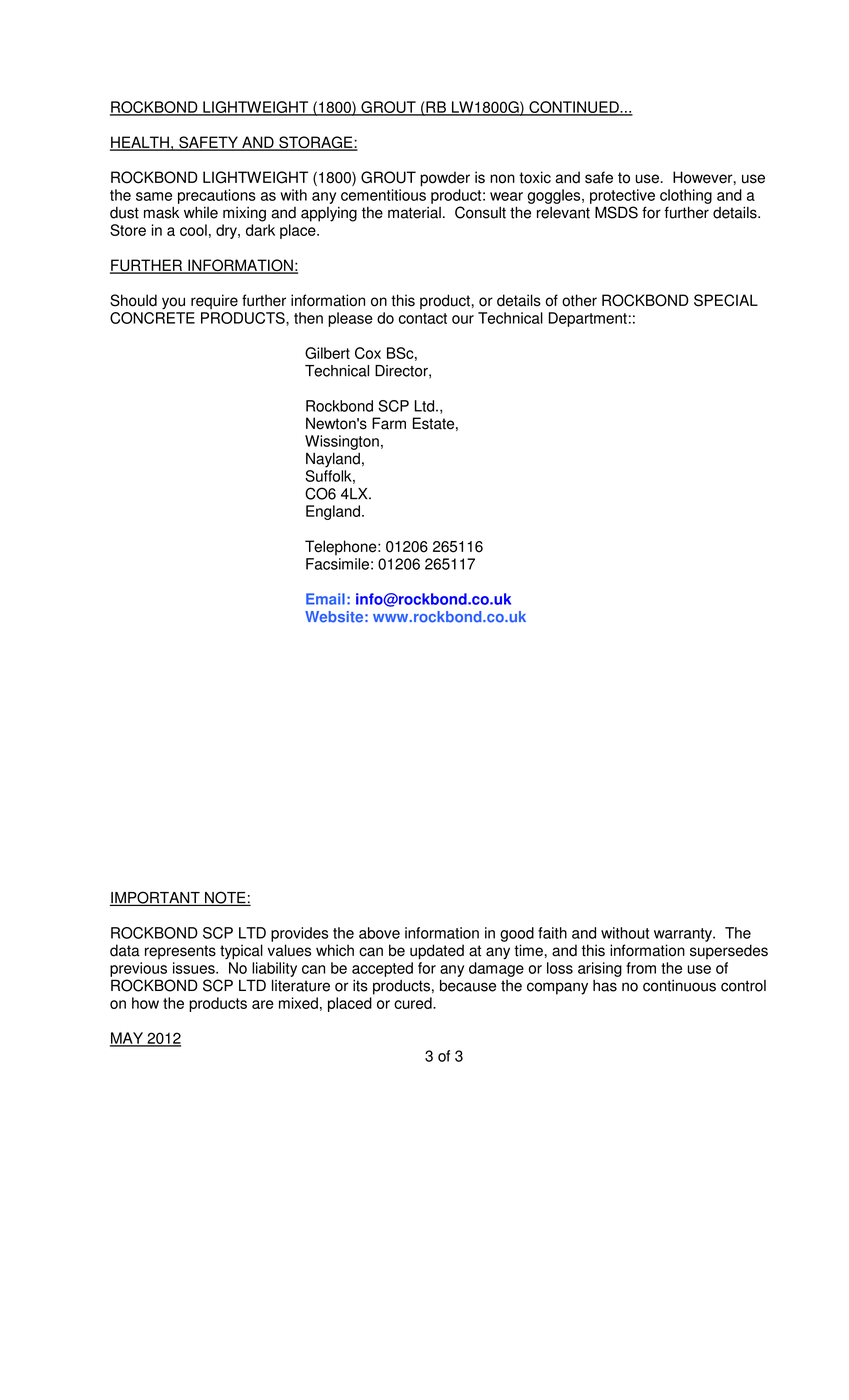  I want to click on issues, so click(195, 968).
